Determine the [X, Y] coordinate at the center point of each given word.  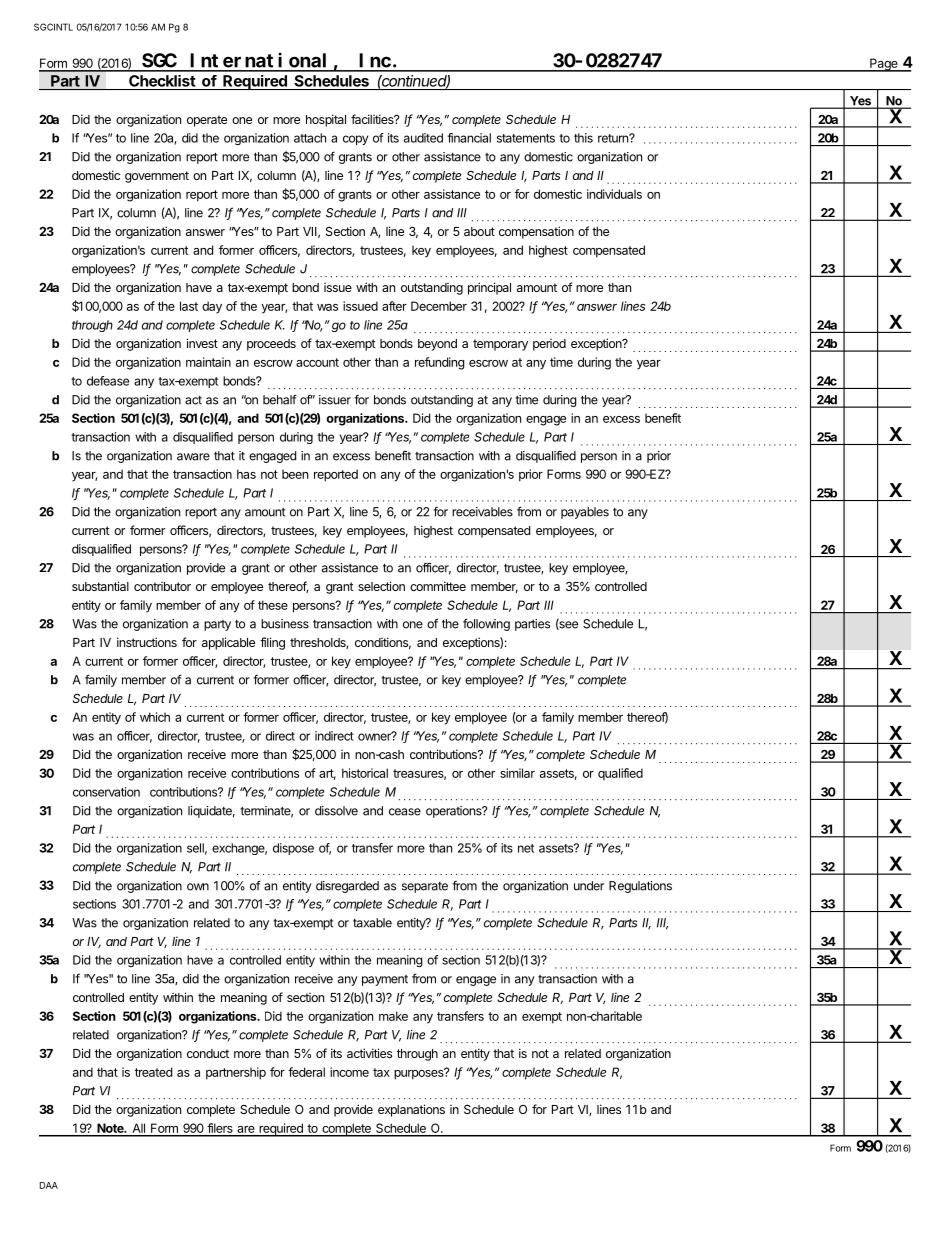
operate [207, 121]
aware [193, 457]
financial [469, 138]
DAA [49, 1185]
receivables [482, 512]
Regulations [640, 887]
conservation [106, 792]
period [549, 345]
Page [884, 65]
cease [405, 812]
